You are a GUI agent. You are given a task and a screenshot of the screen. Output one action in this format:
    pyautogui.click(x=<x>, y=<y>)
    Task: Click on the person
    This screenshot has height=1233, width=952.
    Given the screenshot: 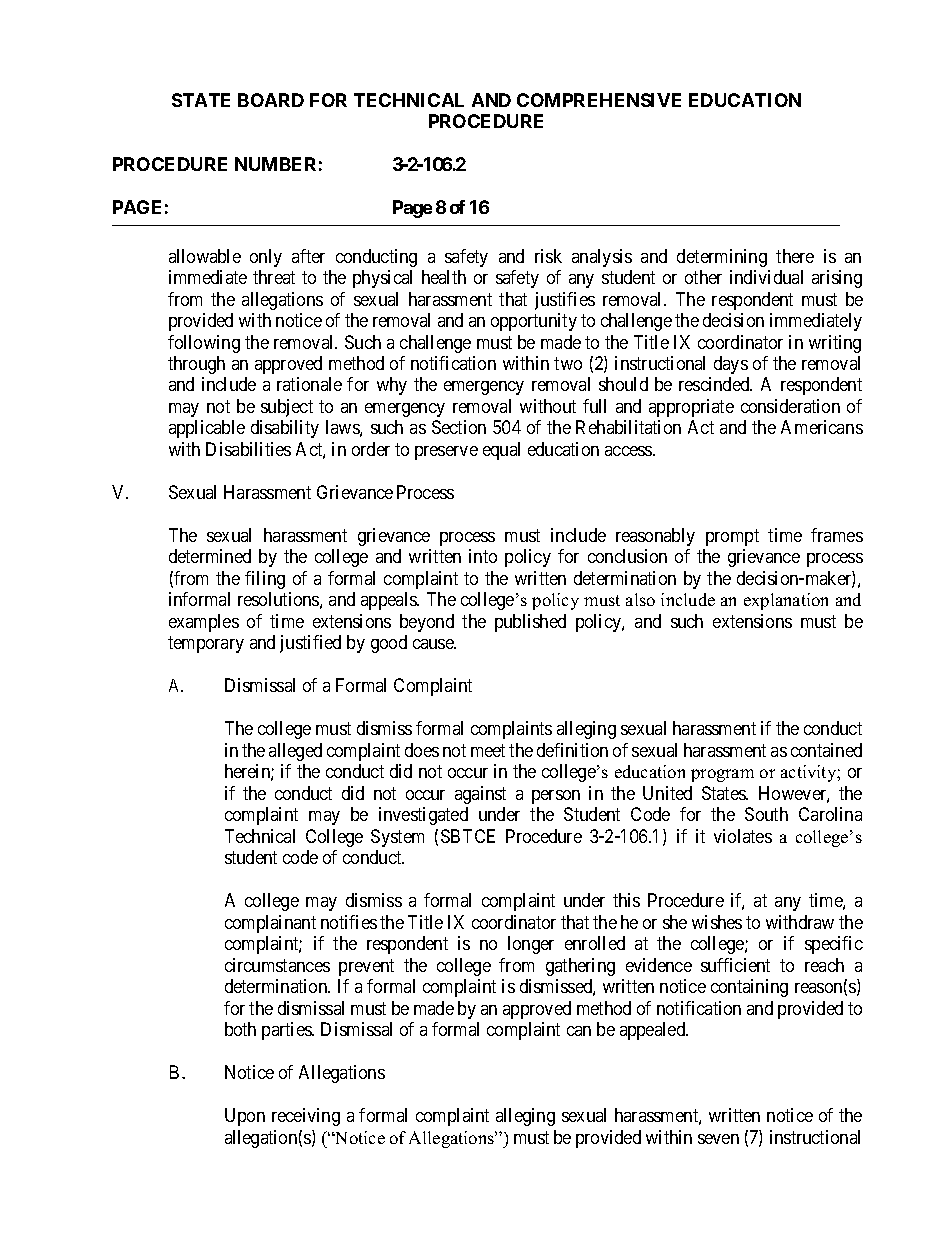 What is the action you would take?
    pyautogui.click(x=556, y=797)
